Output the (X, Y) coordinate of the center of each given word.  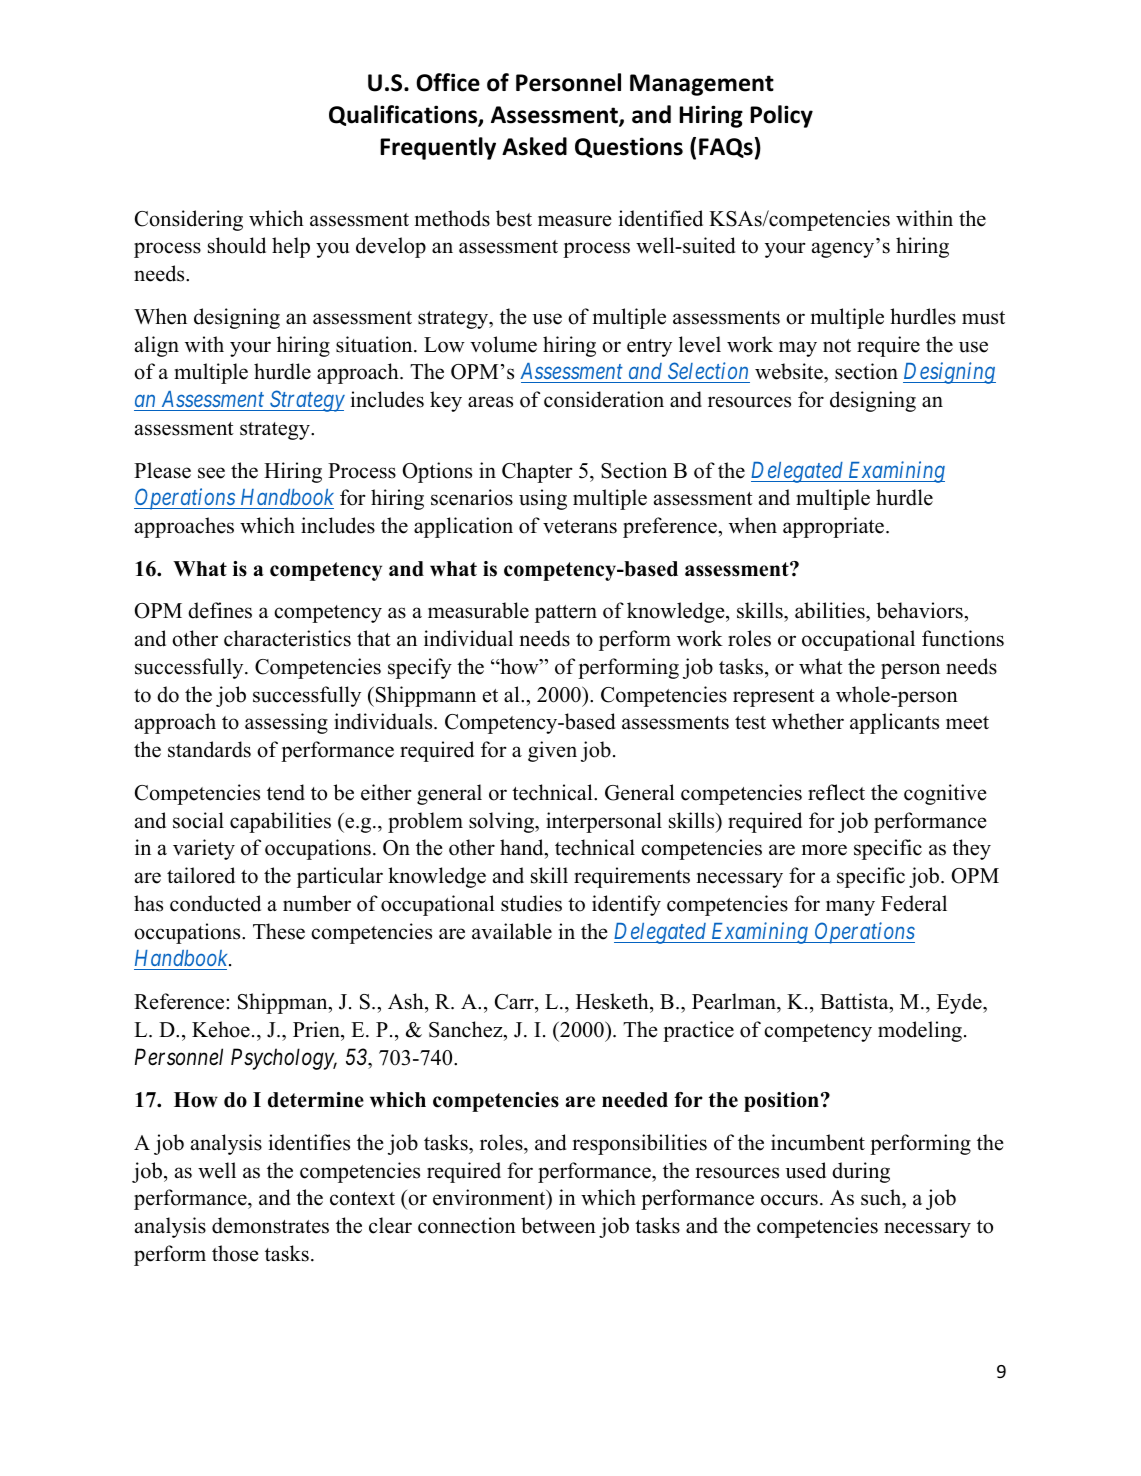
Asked (534, 146)
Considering (189, 220)
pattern (566, 614)
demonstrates (270, 1225)
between (558, 1225)
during (861, 1172)
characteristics (287, 638)
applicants (894, 723)
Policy (781, 116)
